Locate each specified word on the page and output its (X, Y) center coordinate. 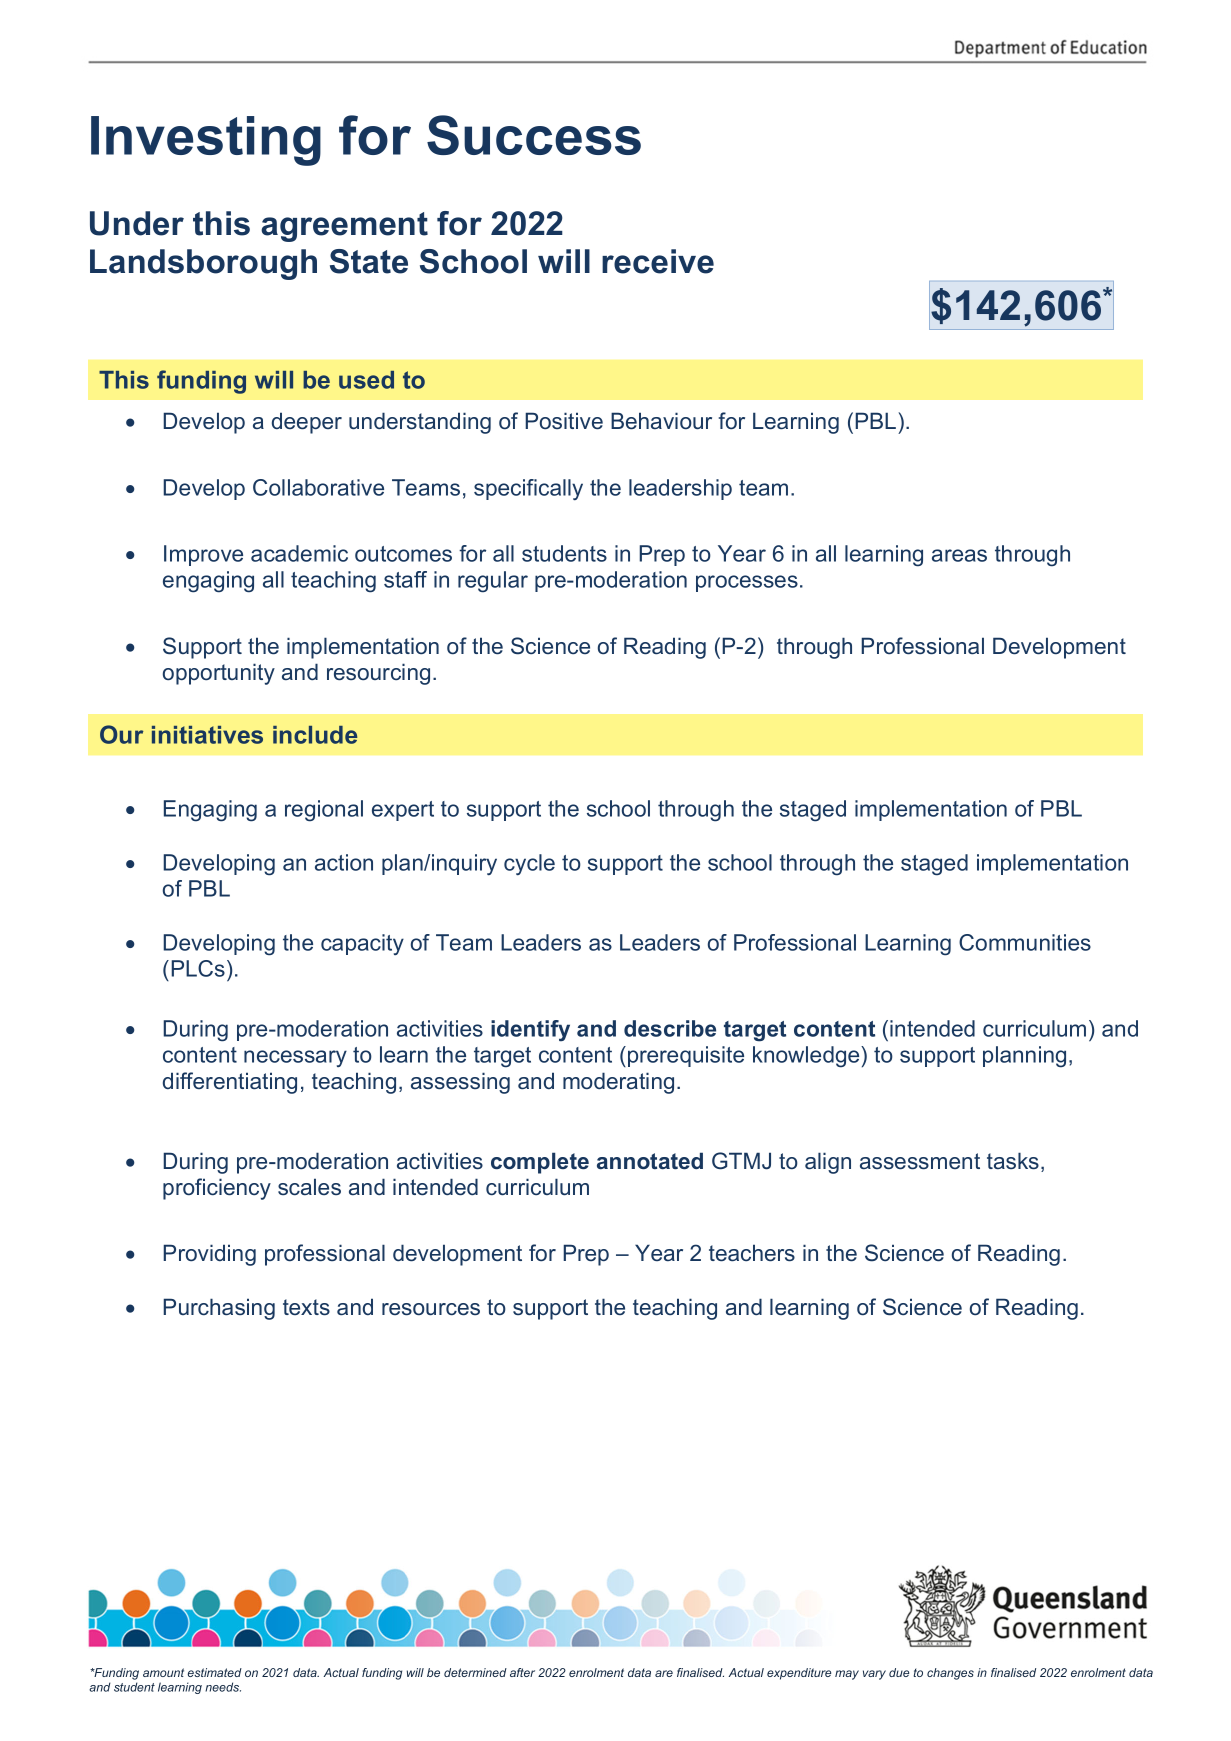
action (344, 862)
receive (658, 261)
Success (534, 135)
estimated (215, 1672)
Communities (1025, 942)
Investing (206, 141)
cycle (529, 864)
